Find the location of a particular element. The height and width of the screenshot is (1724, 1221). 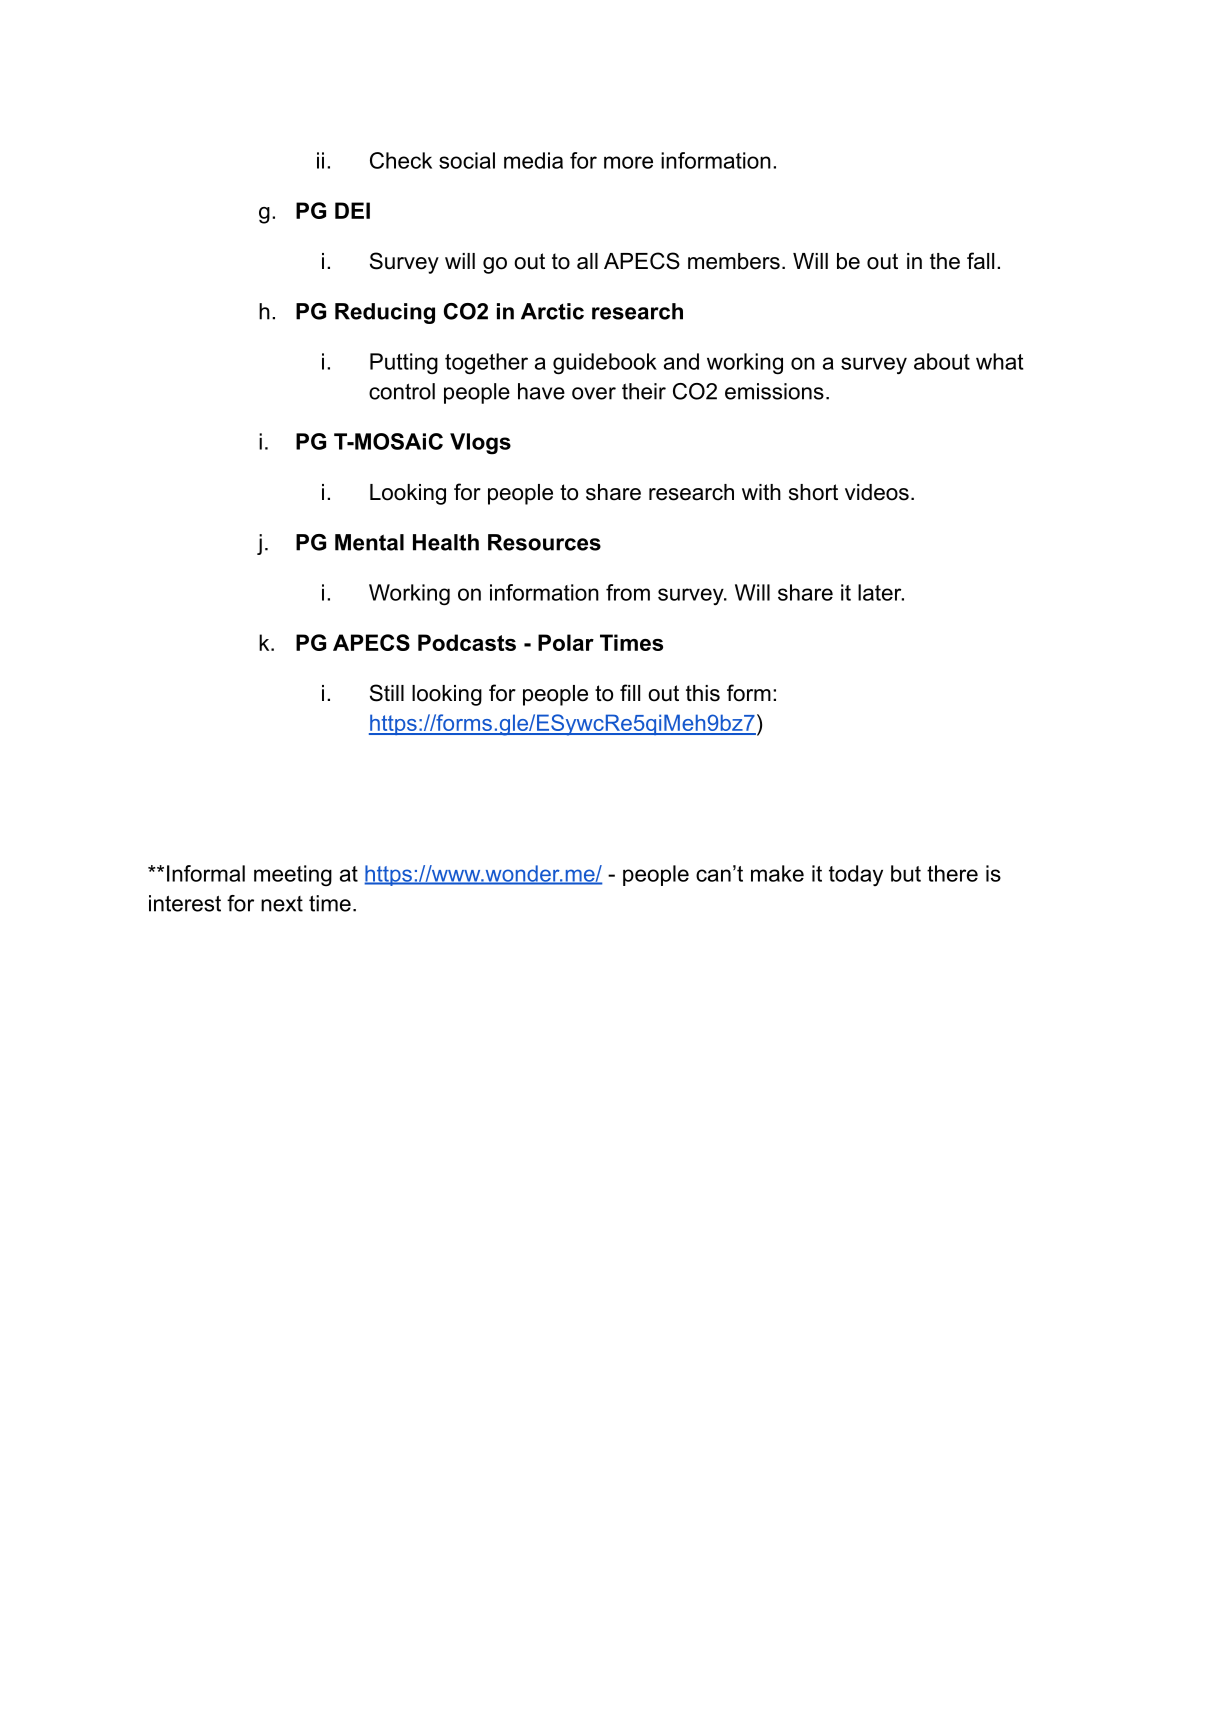

Mental is located at coordinates (369, 542).
